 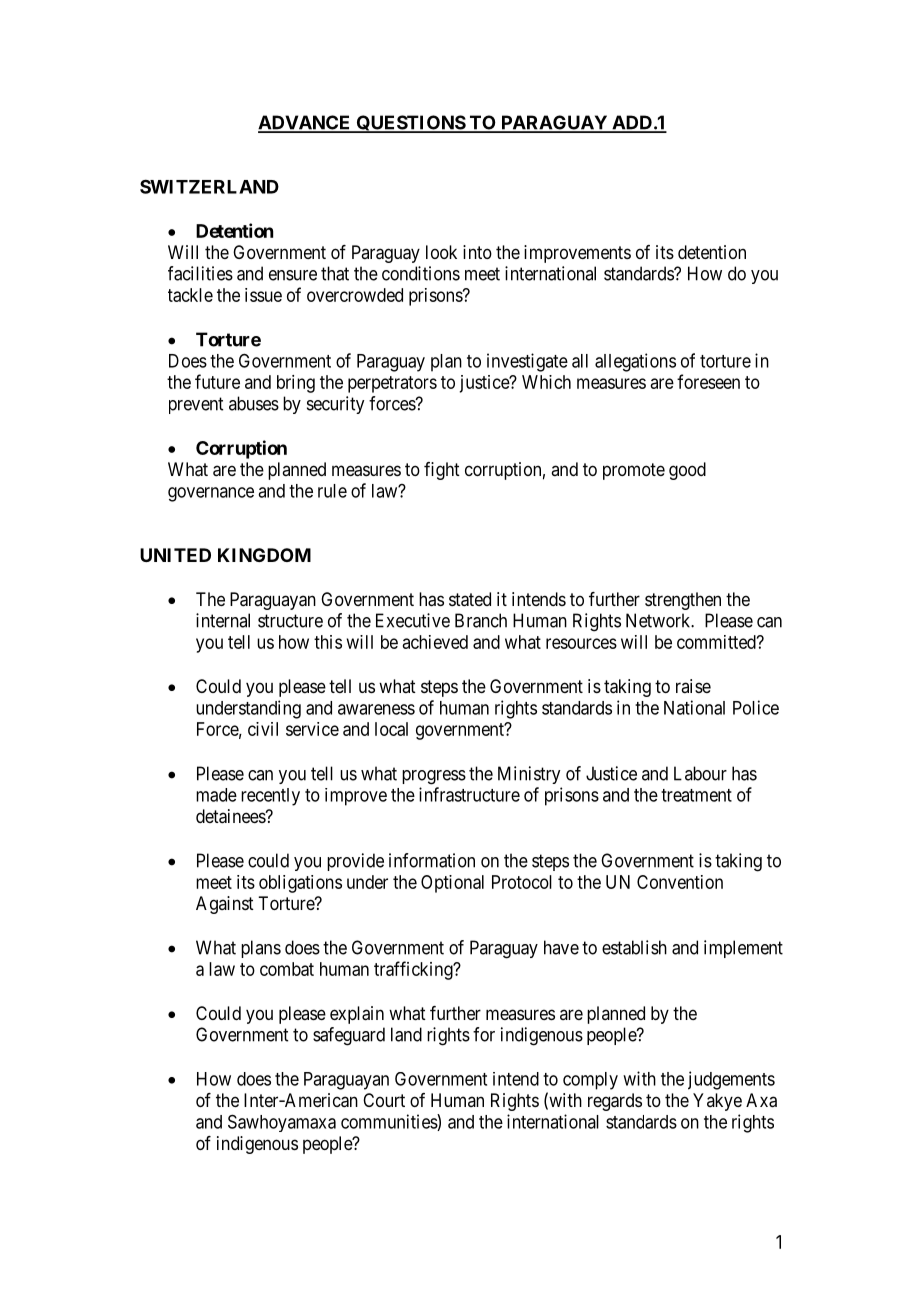 What do you see at coordinates (391, 729) in the screenshot?
I see `local` at bounding box center [391, 729].
